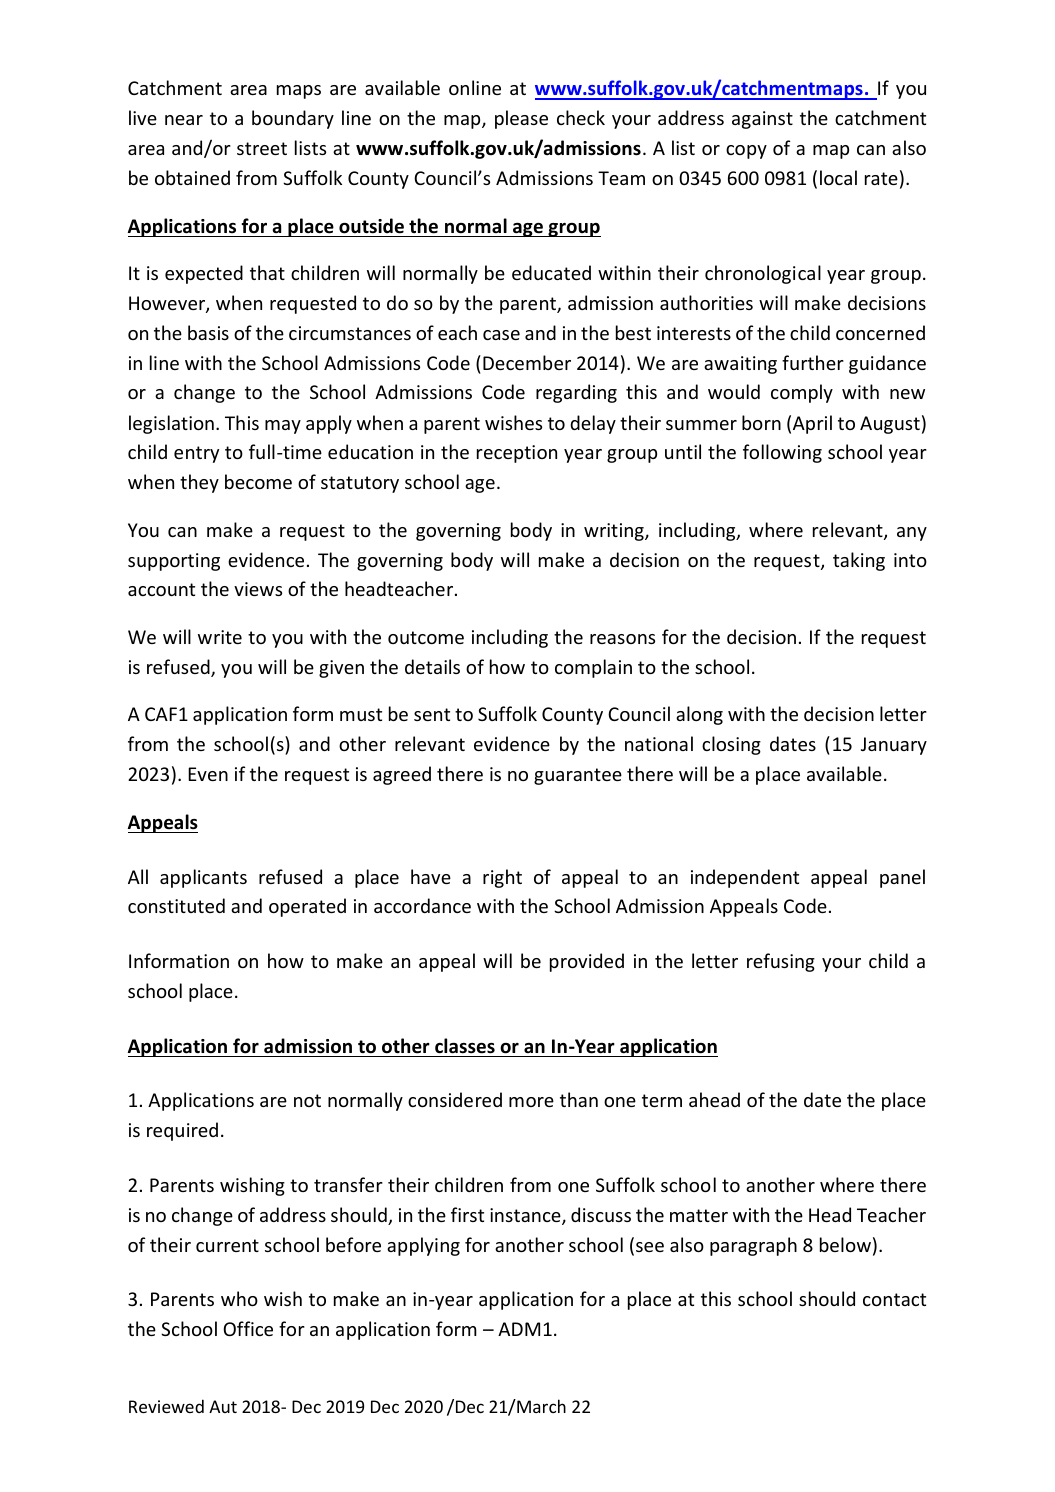 This document has height=1492, width=1055. What do you see at coordinates (176, 905) in the document?
I see `constituted` at bounding box center [176, 905].
